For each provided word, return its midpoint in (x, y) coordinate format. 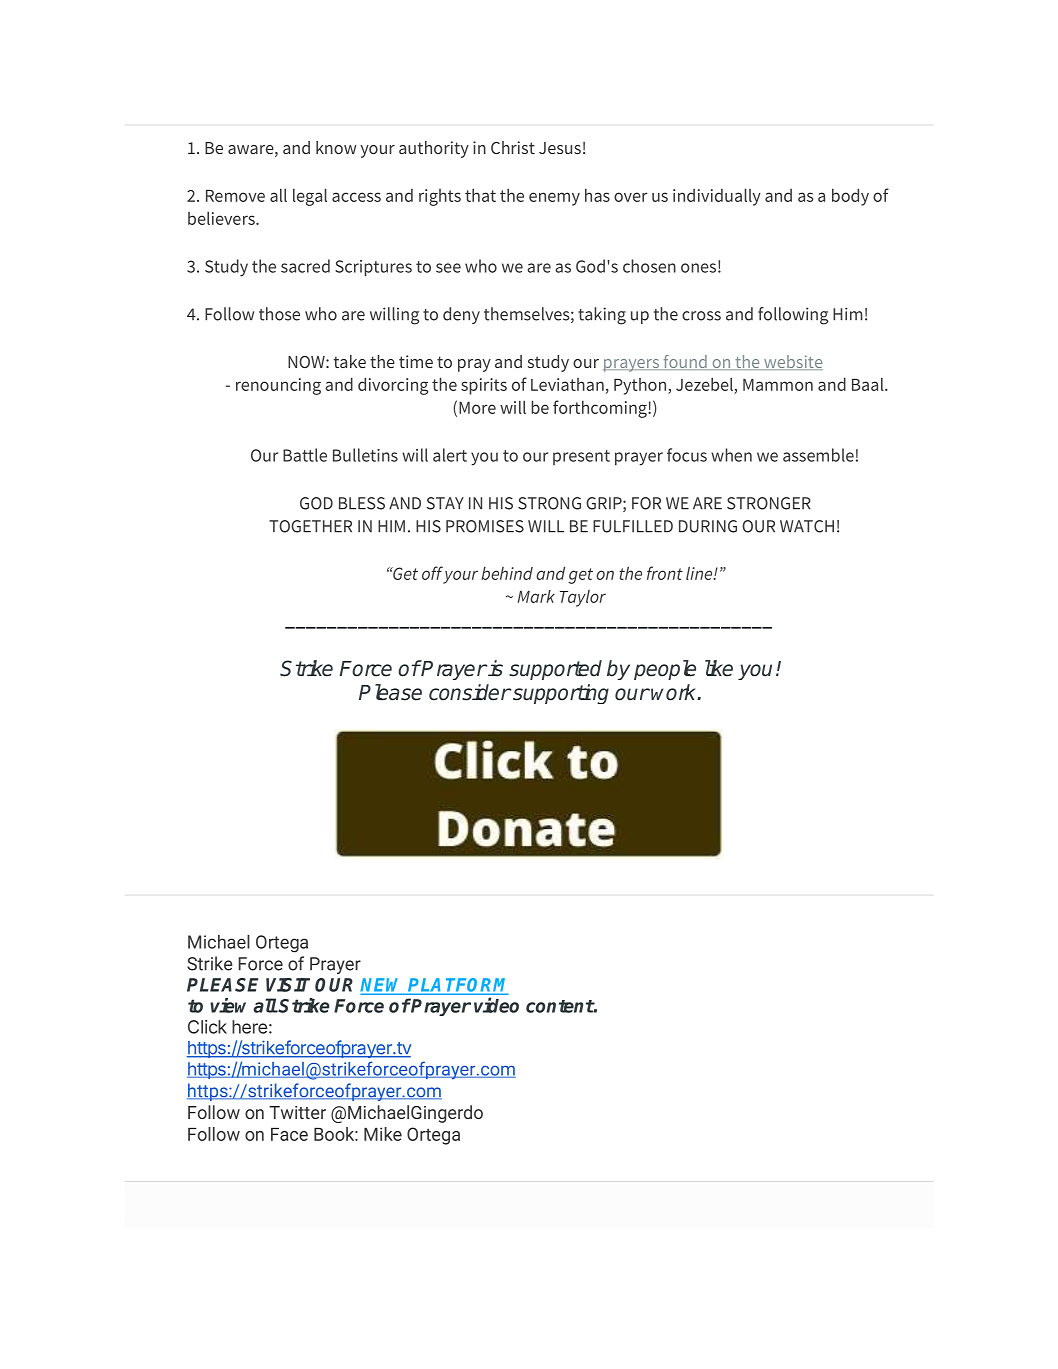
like (719, 668)
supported (555, 670)
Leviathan (567, 384)
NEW (384, 986)
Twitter (297, 1112)
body (850, 197)
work (675, 692)
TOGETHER (310, 526)
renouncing (278, 386)
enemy (554, 199)
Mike (383, 1134)
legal (310, 197)
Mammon (778, 385)
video (496, 1005)
